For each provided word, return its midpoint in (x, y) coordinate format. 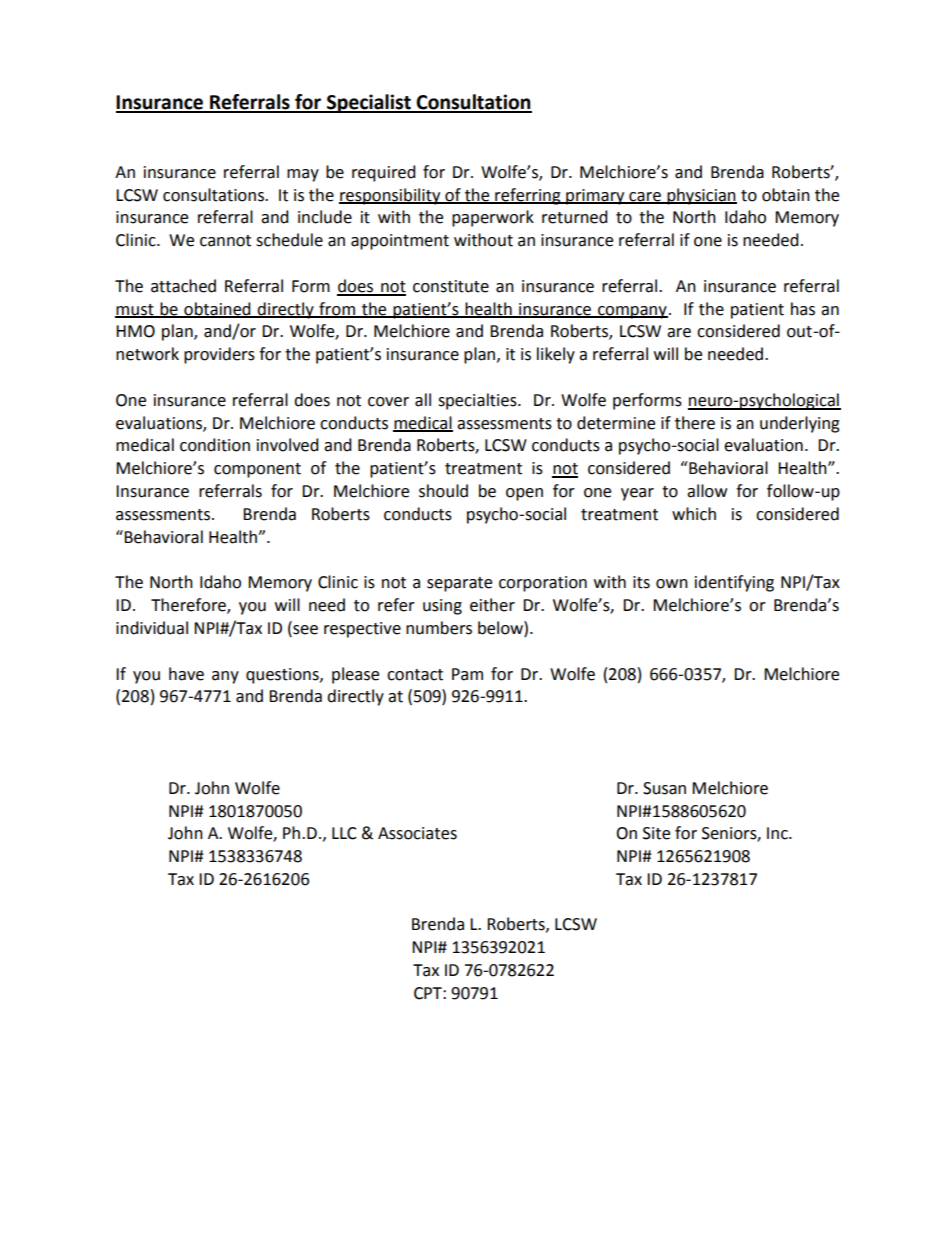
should (443, 491)
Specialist (369, 103)
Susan (664, 788)
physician (701, 196)
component (257, 470)
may (303, 175)
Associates (417, 833)
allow (707, 491)
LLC (344, 833)
